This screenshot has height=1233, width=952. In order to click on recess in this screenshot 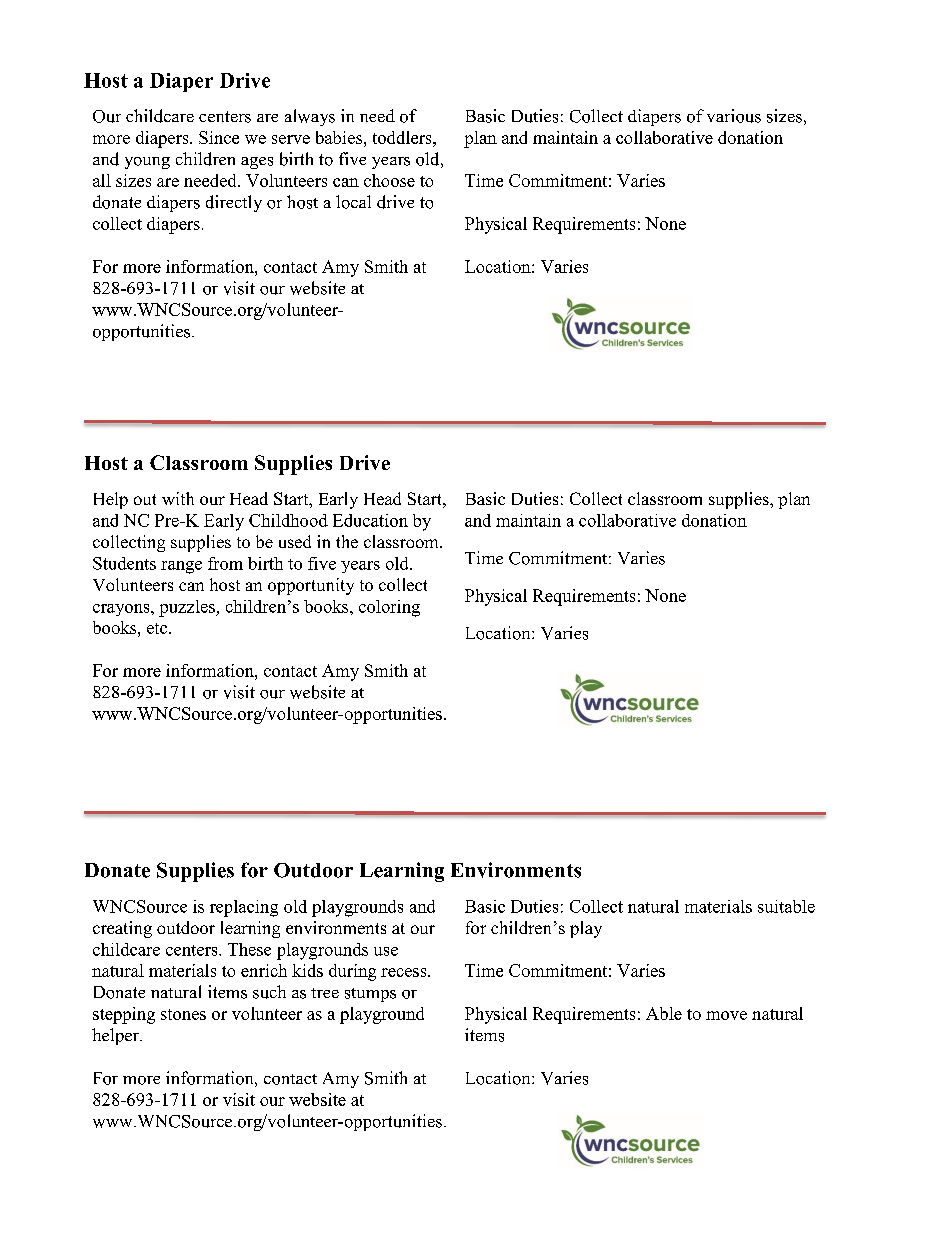, I will do `click(405, 972)`.
